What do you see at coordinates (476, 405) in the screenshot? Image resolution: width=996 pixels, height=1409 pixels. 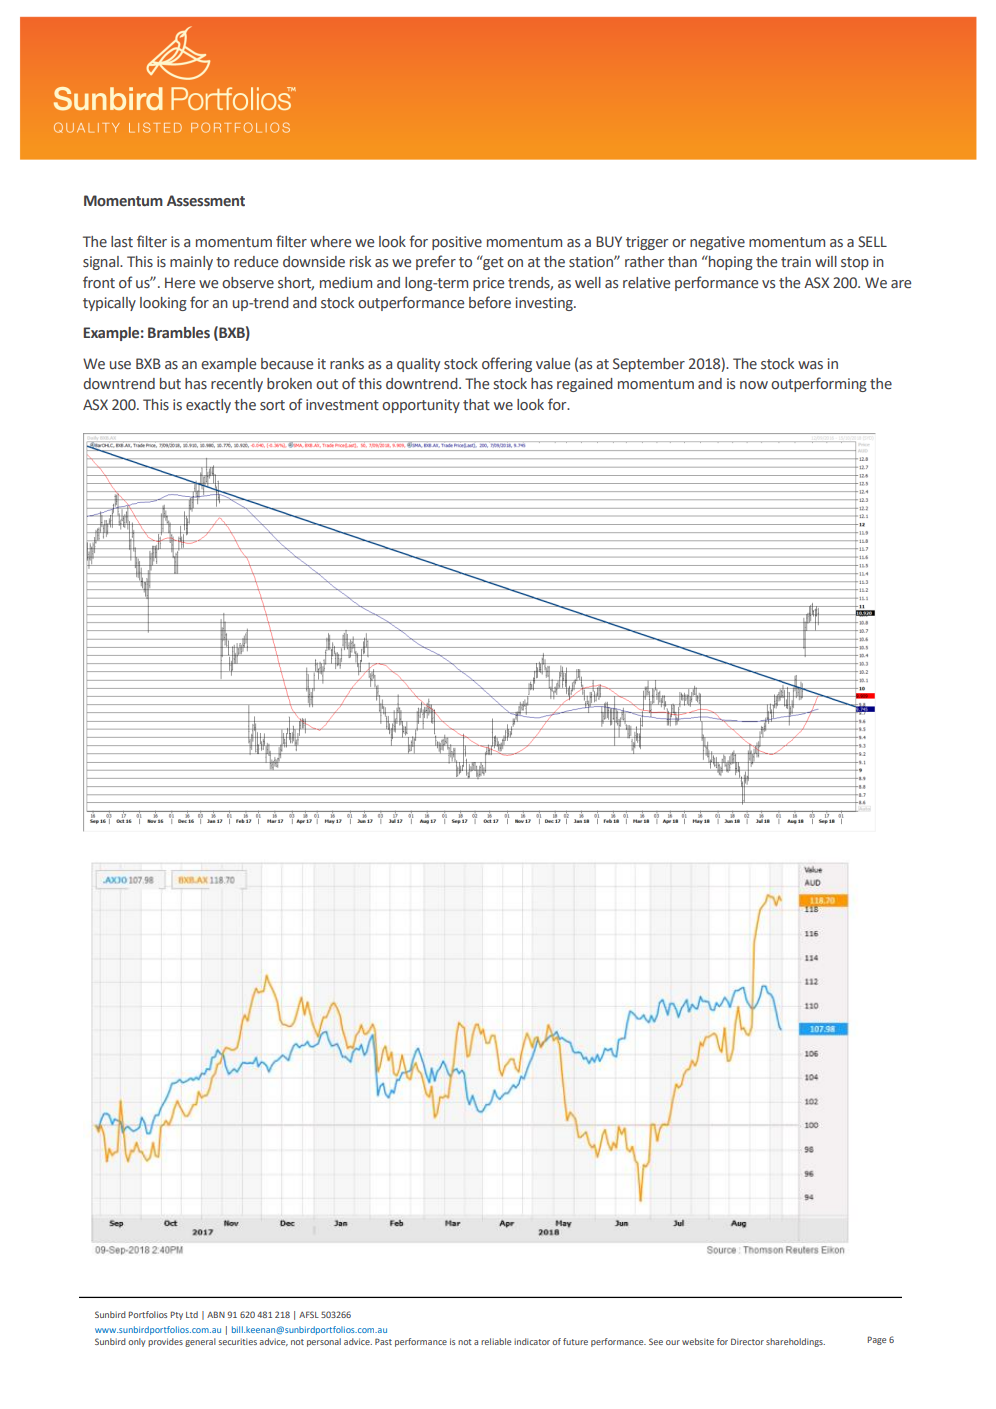 I see `that` at bounding box center [476, 405].
